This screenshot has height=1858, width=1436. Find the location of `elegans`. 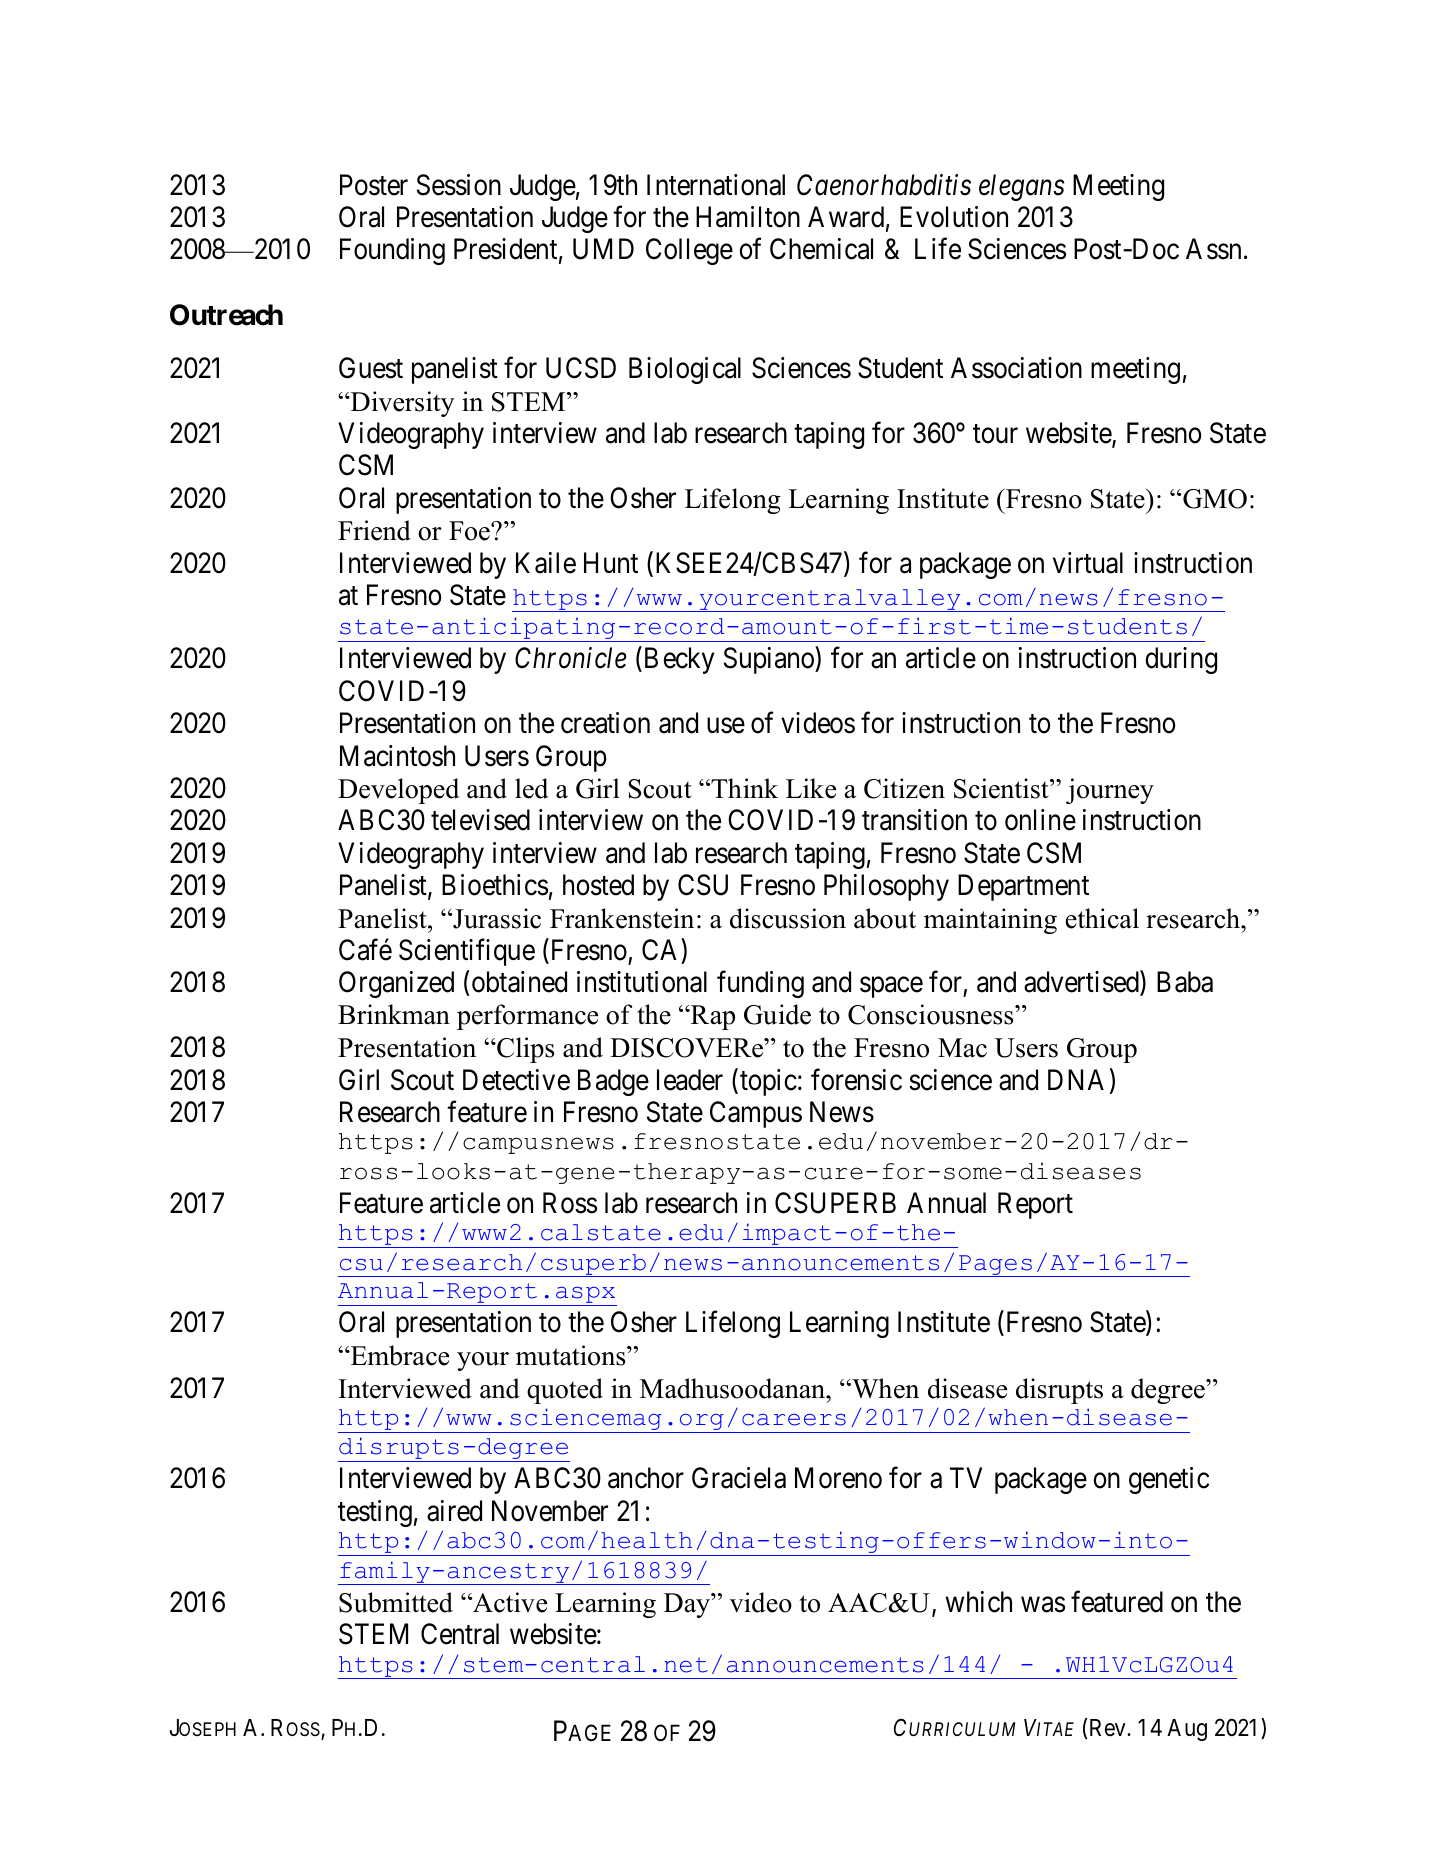

elegans is located at coordinates (1022, 187).
